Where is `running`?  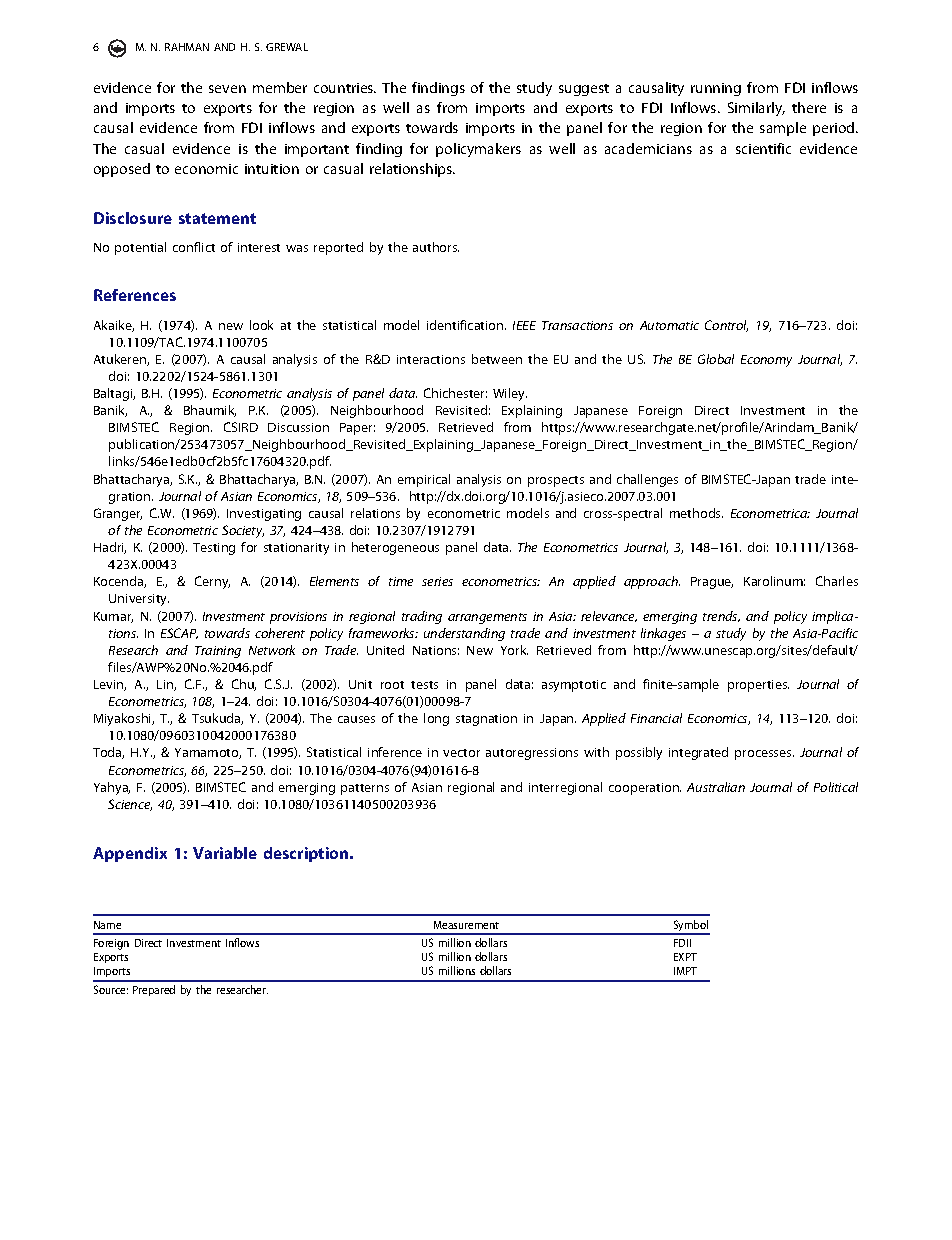
running is located at coordinates (716, 89).
